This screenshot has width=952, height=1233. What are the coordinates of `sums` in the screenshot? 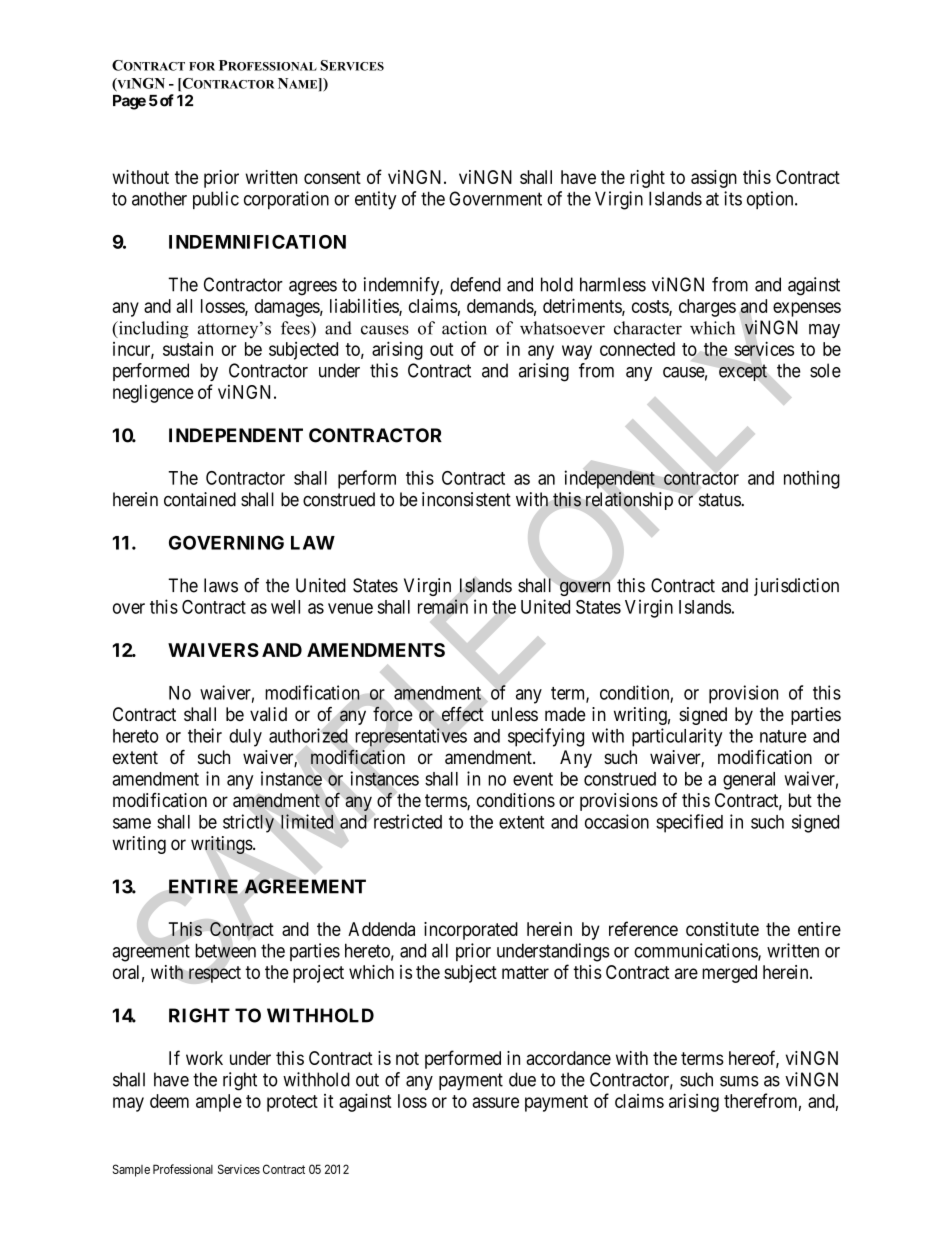 It's located at (739, 1081).
